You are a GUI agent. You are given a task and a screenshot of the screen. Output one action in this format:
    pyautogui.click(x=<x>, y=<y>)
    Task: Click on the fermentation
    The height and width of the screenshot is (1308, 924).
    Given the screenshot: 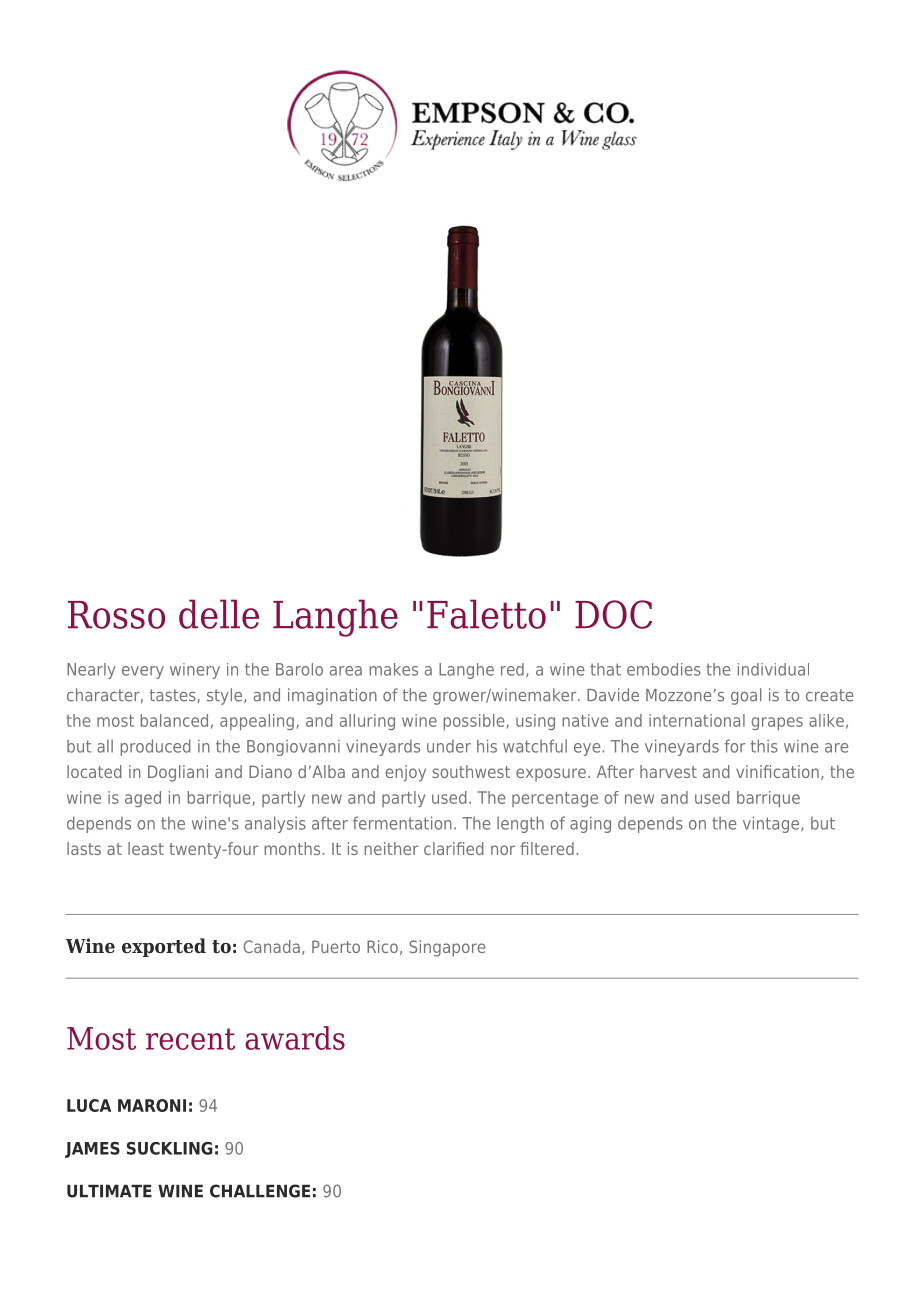 What is the action you would take?
    pyautogui.click(x=402, y=823)
